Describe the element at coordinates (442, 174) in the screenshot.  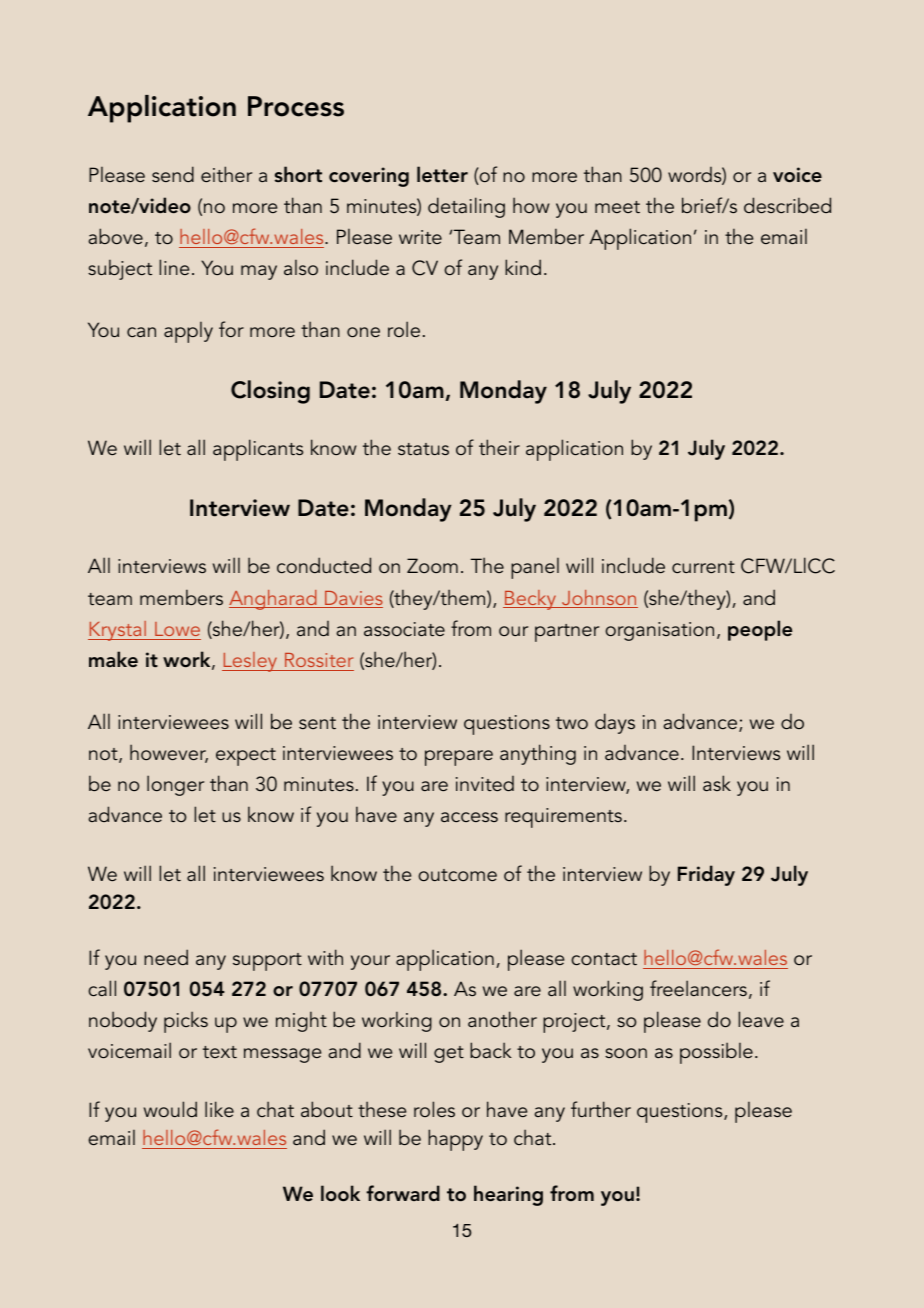
I see `letter` at that location.
